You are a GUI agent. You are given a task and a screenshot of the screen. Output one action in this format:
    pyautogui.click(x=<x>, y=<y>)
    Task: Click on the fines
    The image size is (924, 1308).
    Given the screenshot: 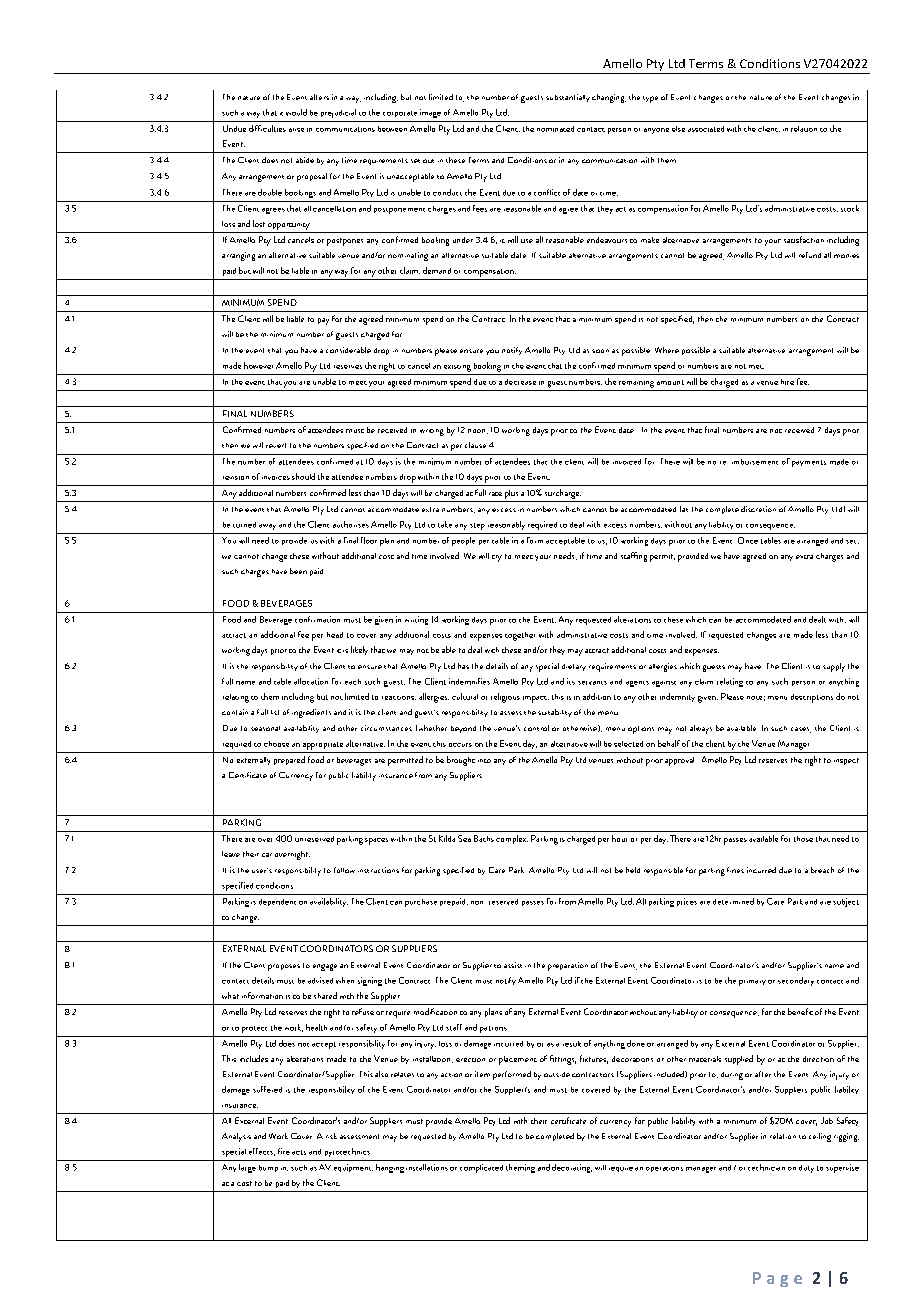 What is the action you would take?
    pyautogui.click(x=735, y=870)
